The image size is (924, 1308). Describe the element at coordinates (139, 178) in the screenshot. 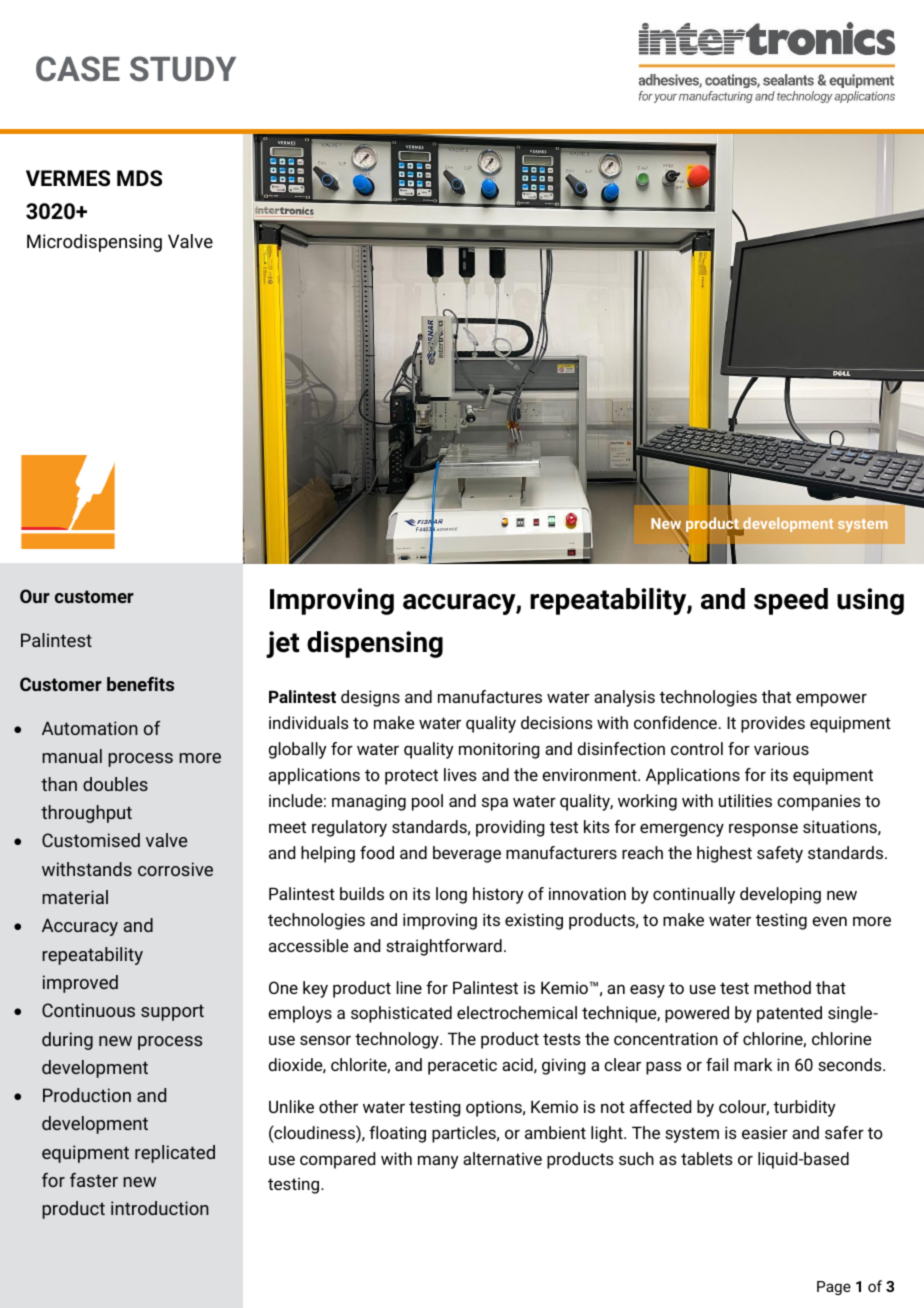

I see `MDS` at that location.
